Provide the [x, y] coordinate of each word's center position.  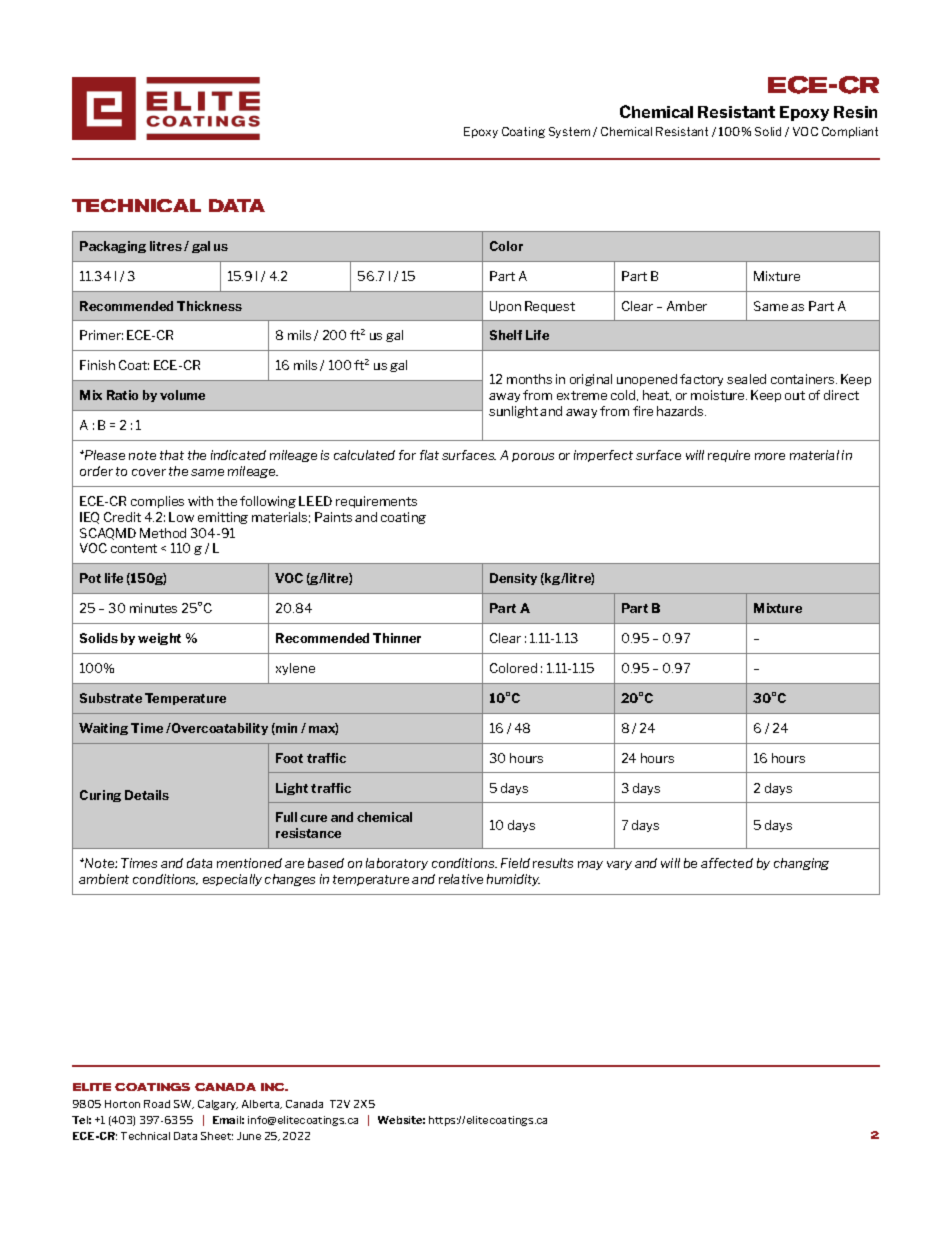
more [770, 456]
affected [727, 863]
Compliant [850, 132]
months [529, 379]
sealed [746, 379]
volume [182, 395]
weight [159, 639]
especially [232, 880]
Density [513, 579]
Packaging [113, 247]
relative [461, 879]
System [569, 132]
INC [274, 1087]
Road [157, 1104]
